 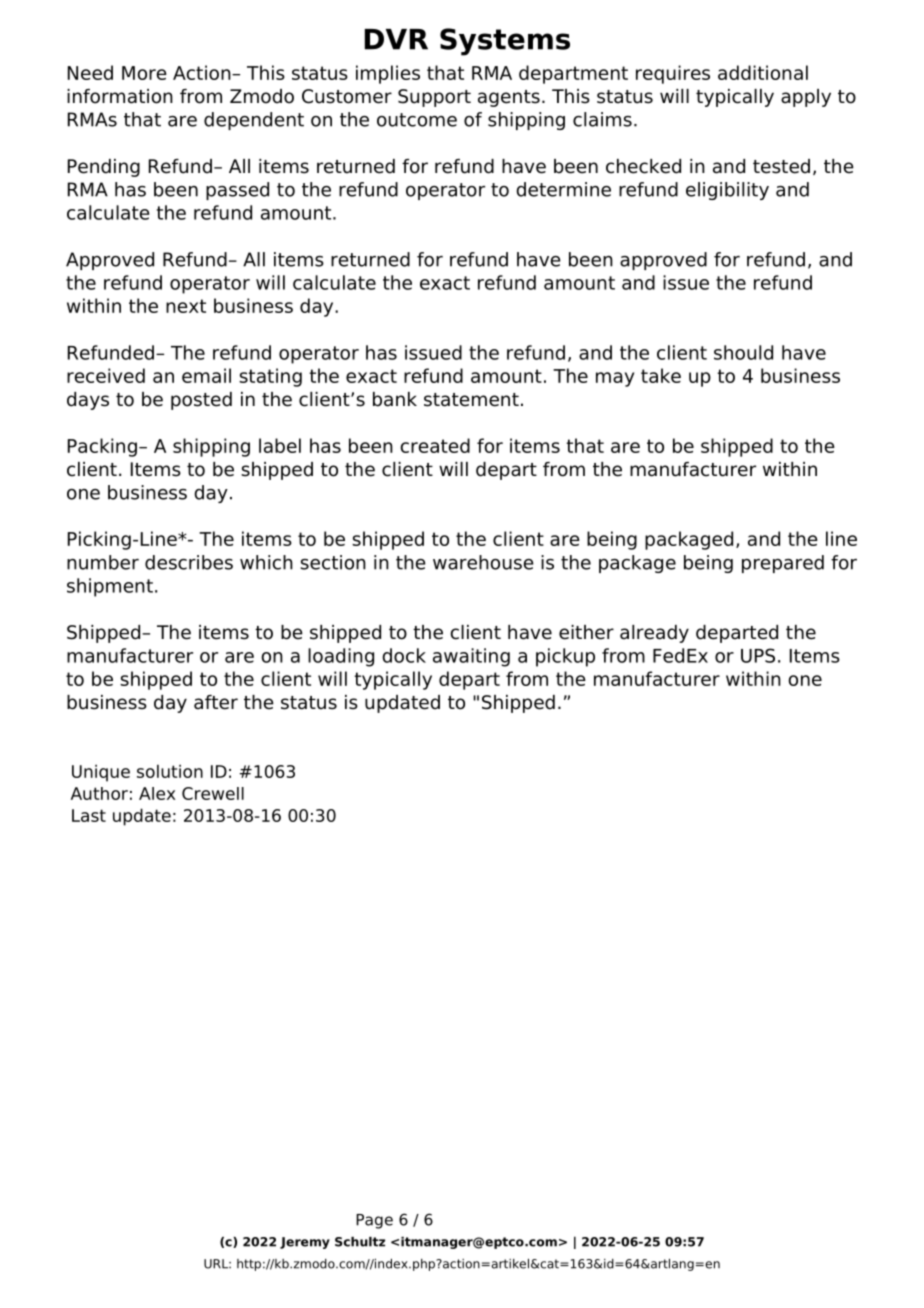 What do you see at coordinates (471, 657) in the screenshot?
I see `awaiting` at bounding box center [471, 657].
